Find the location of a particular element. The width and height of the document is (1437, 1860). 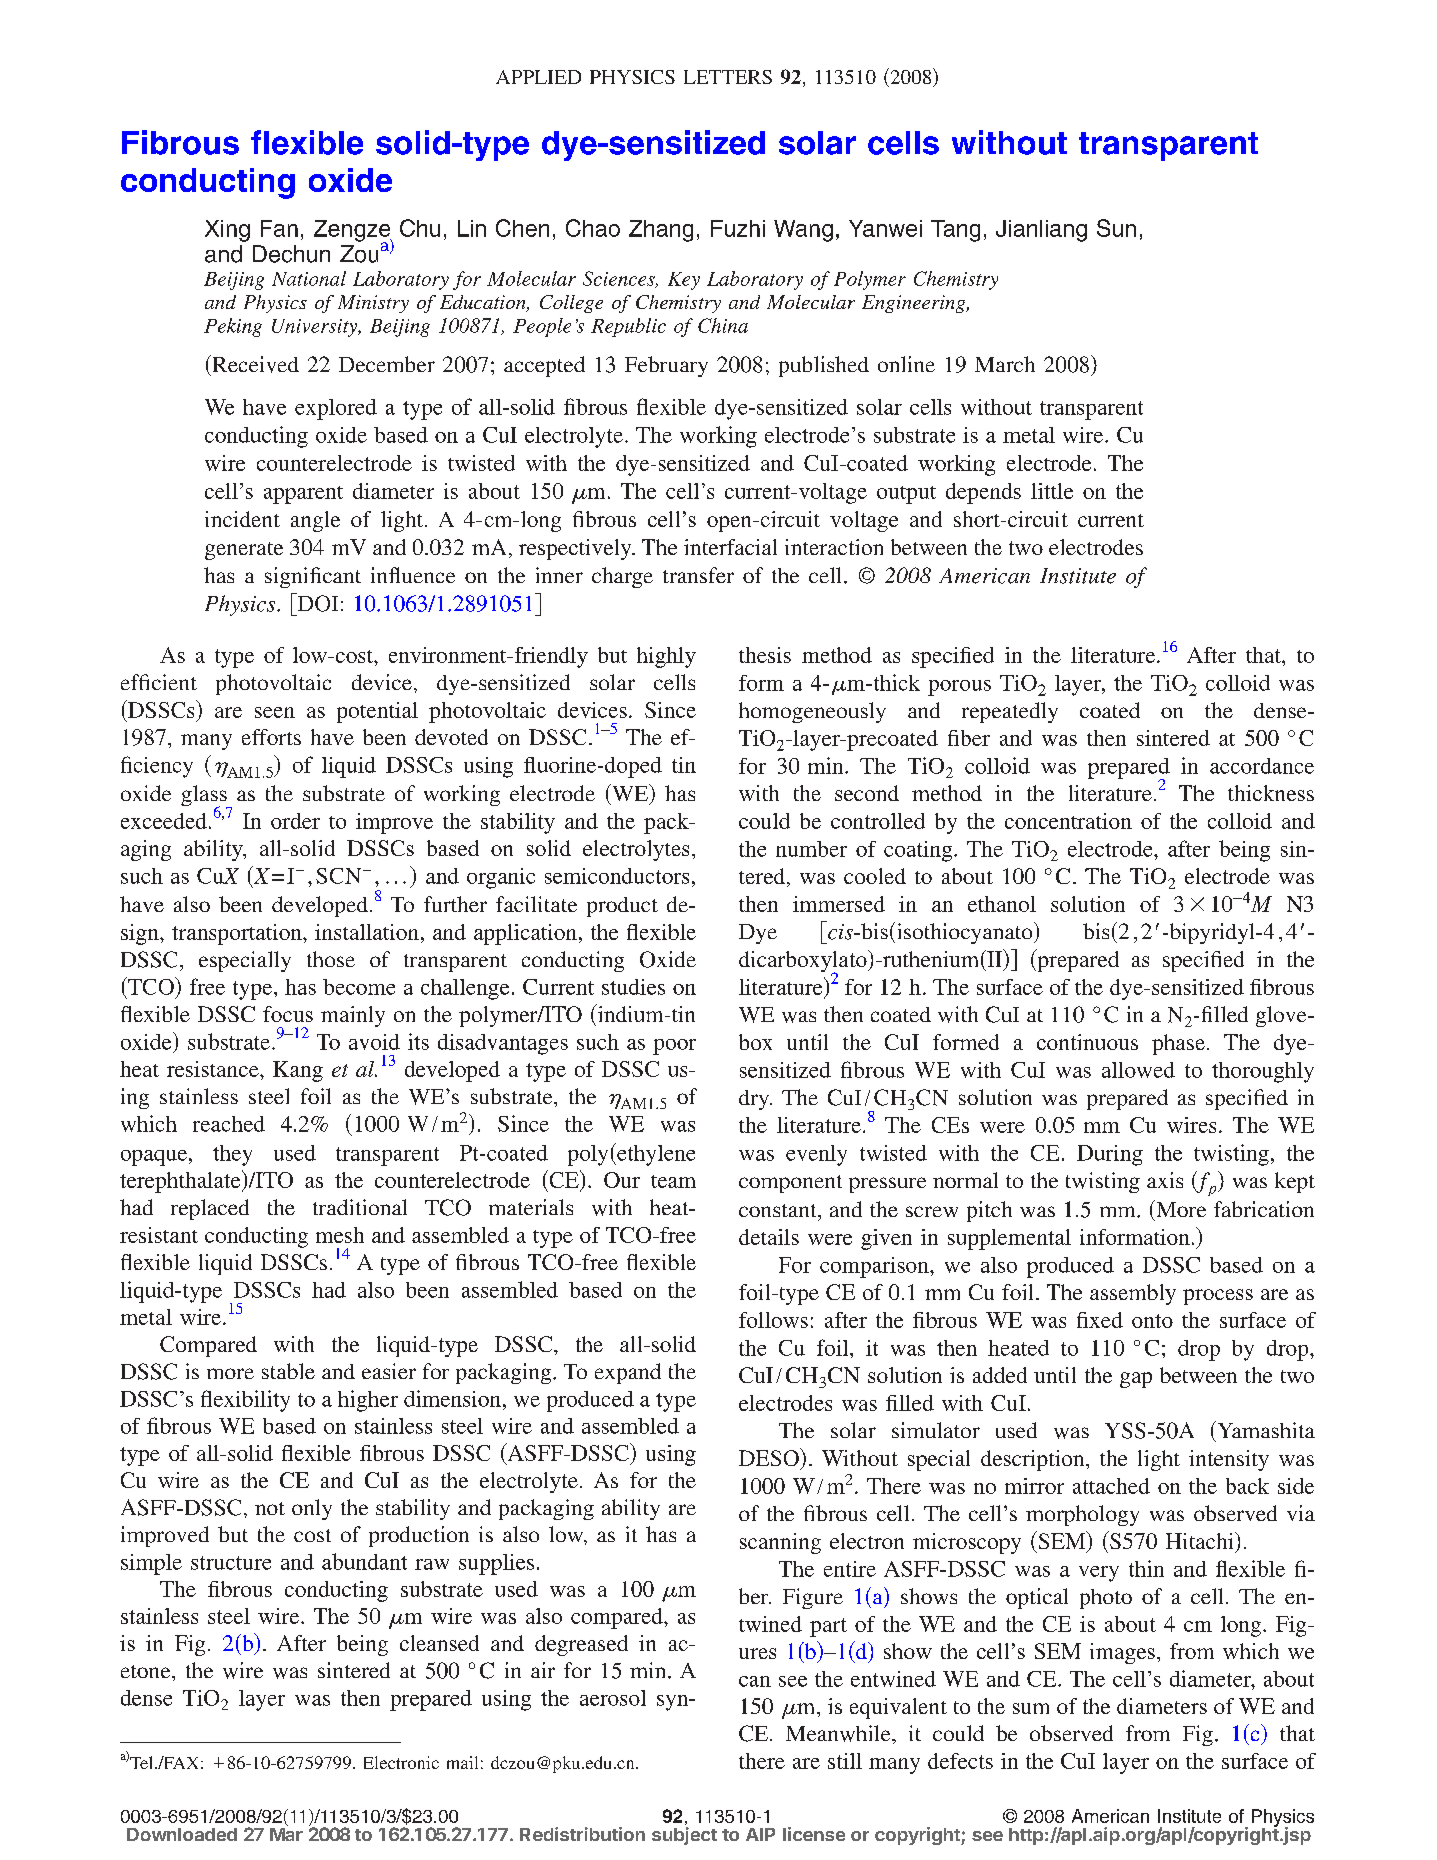

subject is located at coordinates (684, 1836).
